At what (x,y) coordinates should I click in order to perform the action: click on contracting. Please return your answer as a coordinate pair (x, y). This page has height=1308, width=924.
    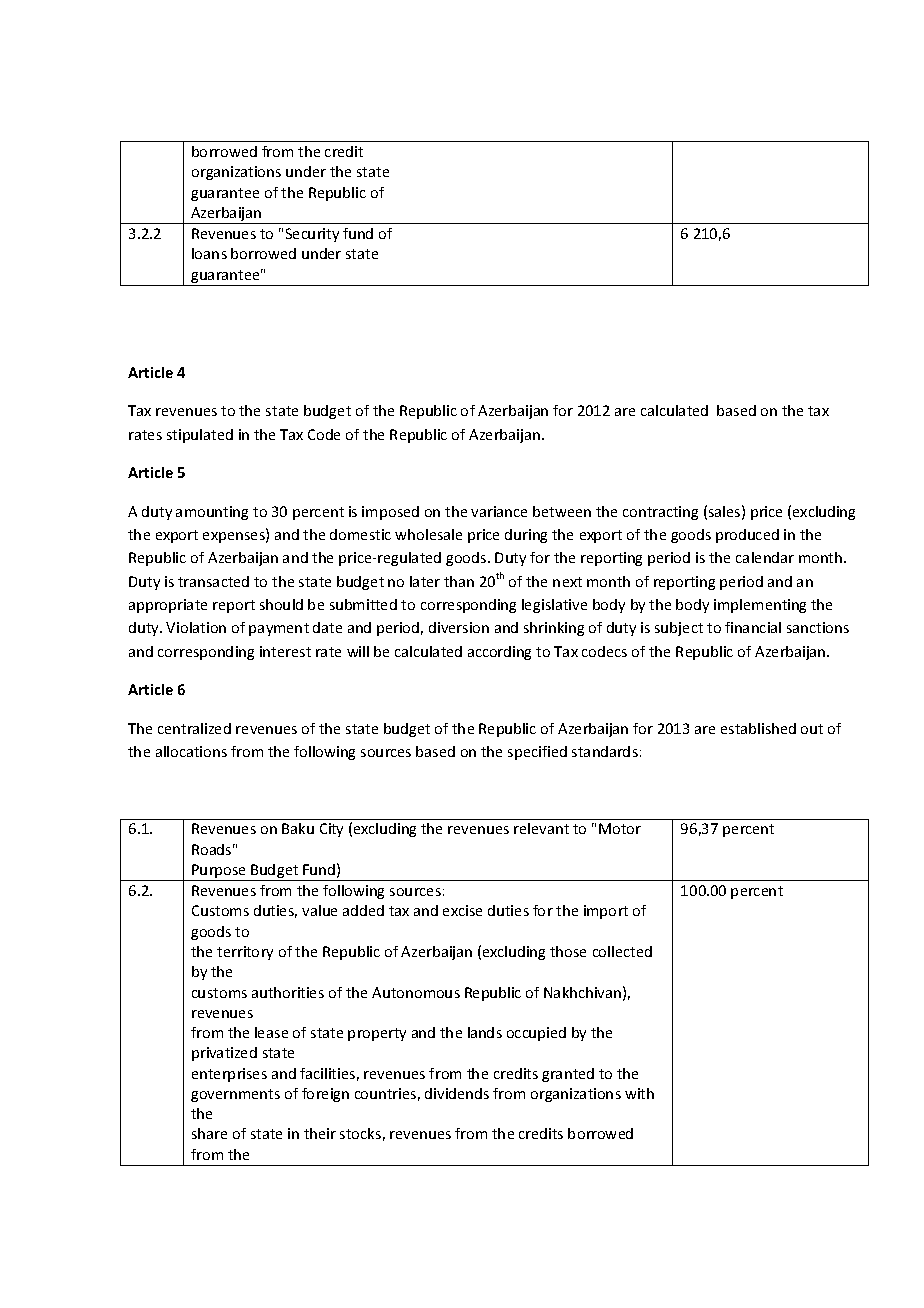
    Looking at the image, I should click on (660, 513).
